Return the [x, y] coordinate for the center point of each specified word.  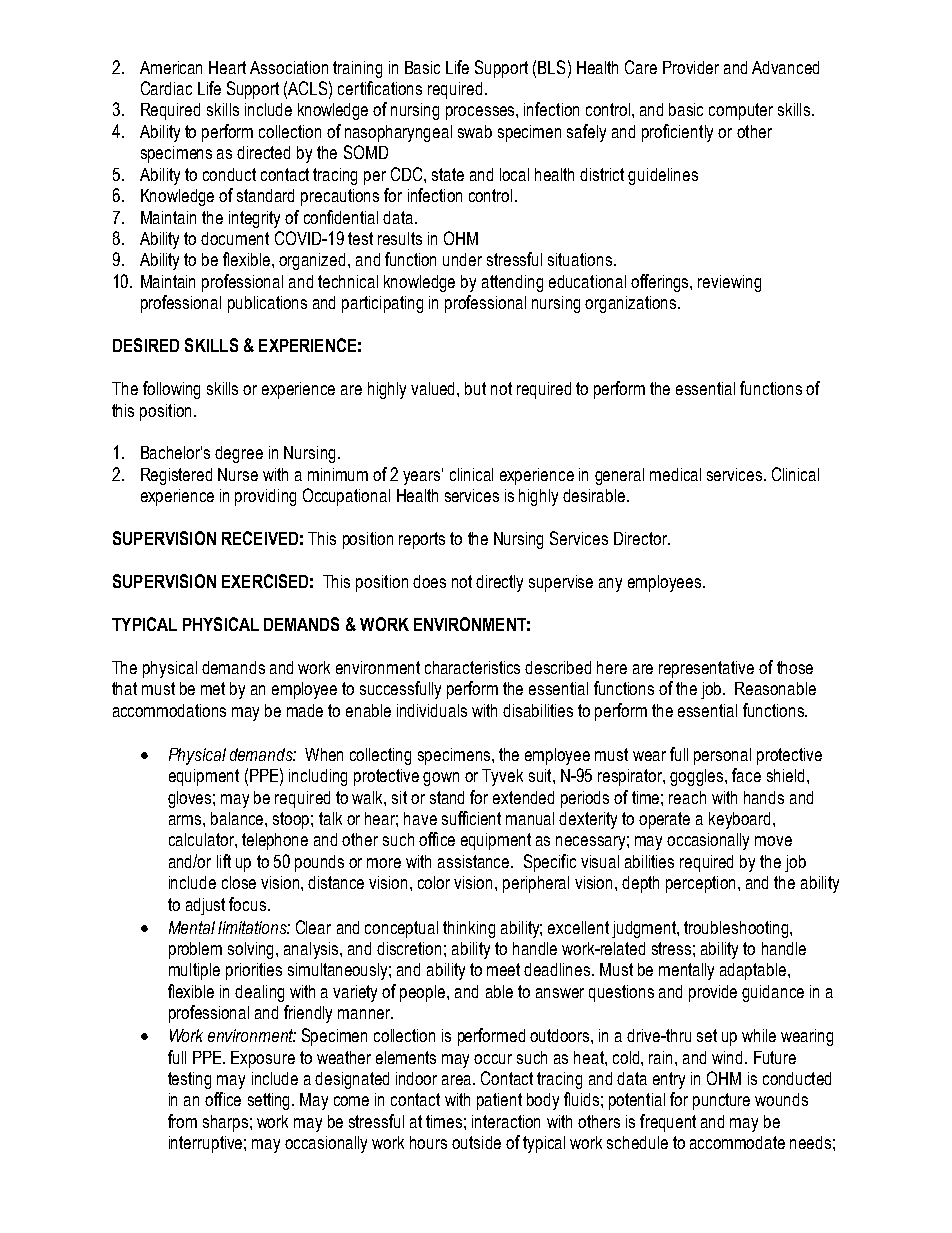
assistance [475, 861]
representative [706, 669]
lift [224, 861]
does [429, 581]
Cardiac [166, 88]
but [475, 388]
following [171, 390]
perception [700, 884]
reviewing [729, 283]
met [213, 688]
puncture [721, 1101]
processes [481, 113]
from [182, 1121]
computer [741, 111]
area [458, 1080]
